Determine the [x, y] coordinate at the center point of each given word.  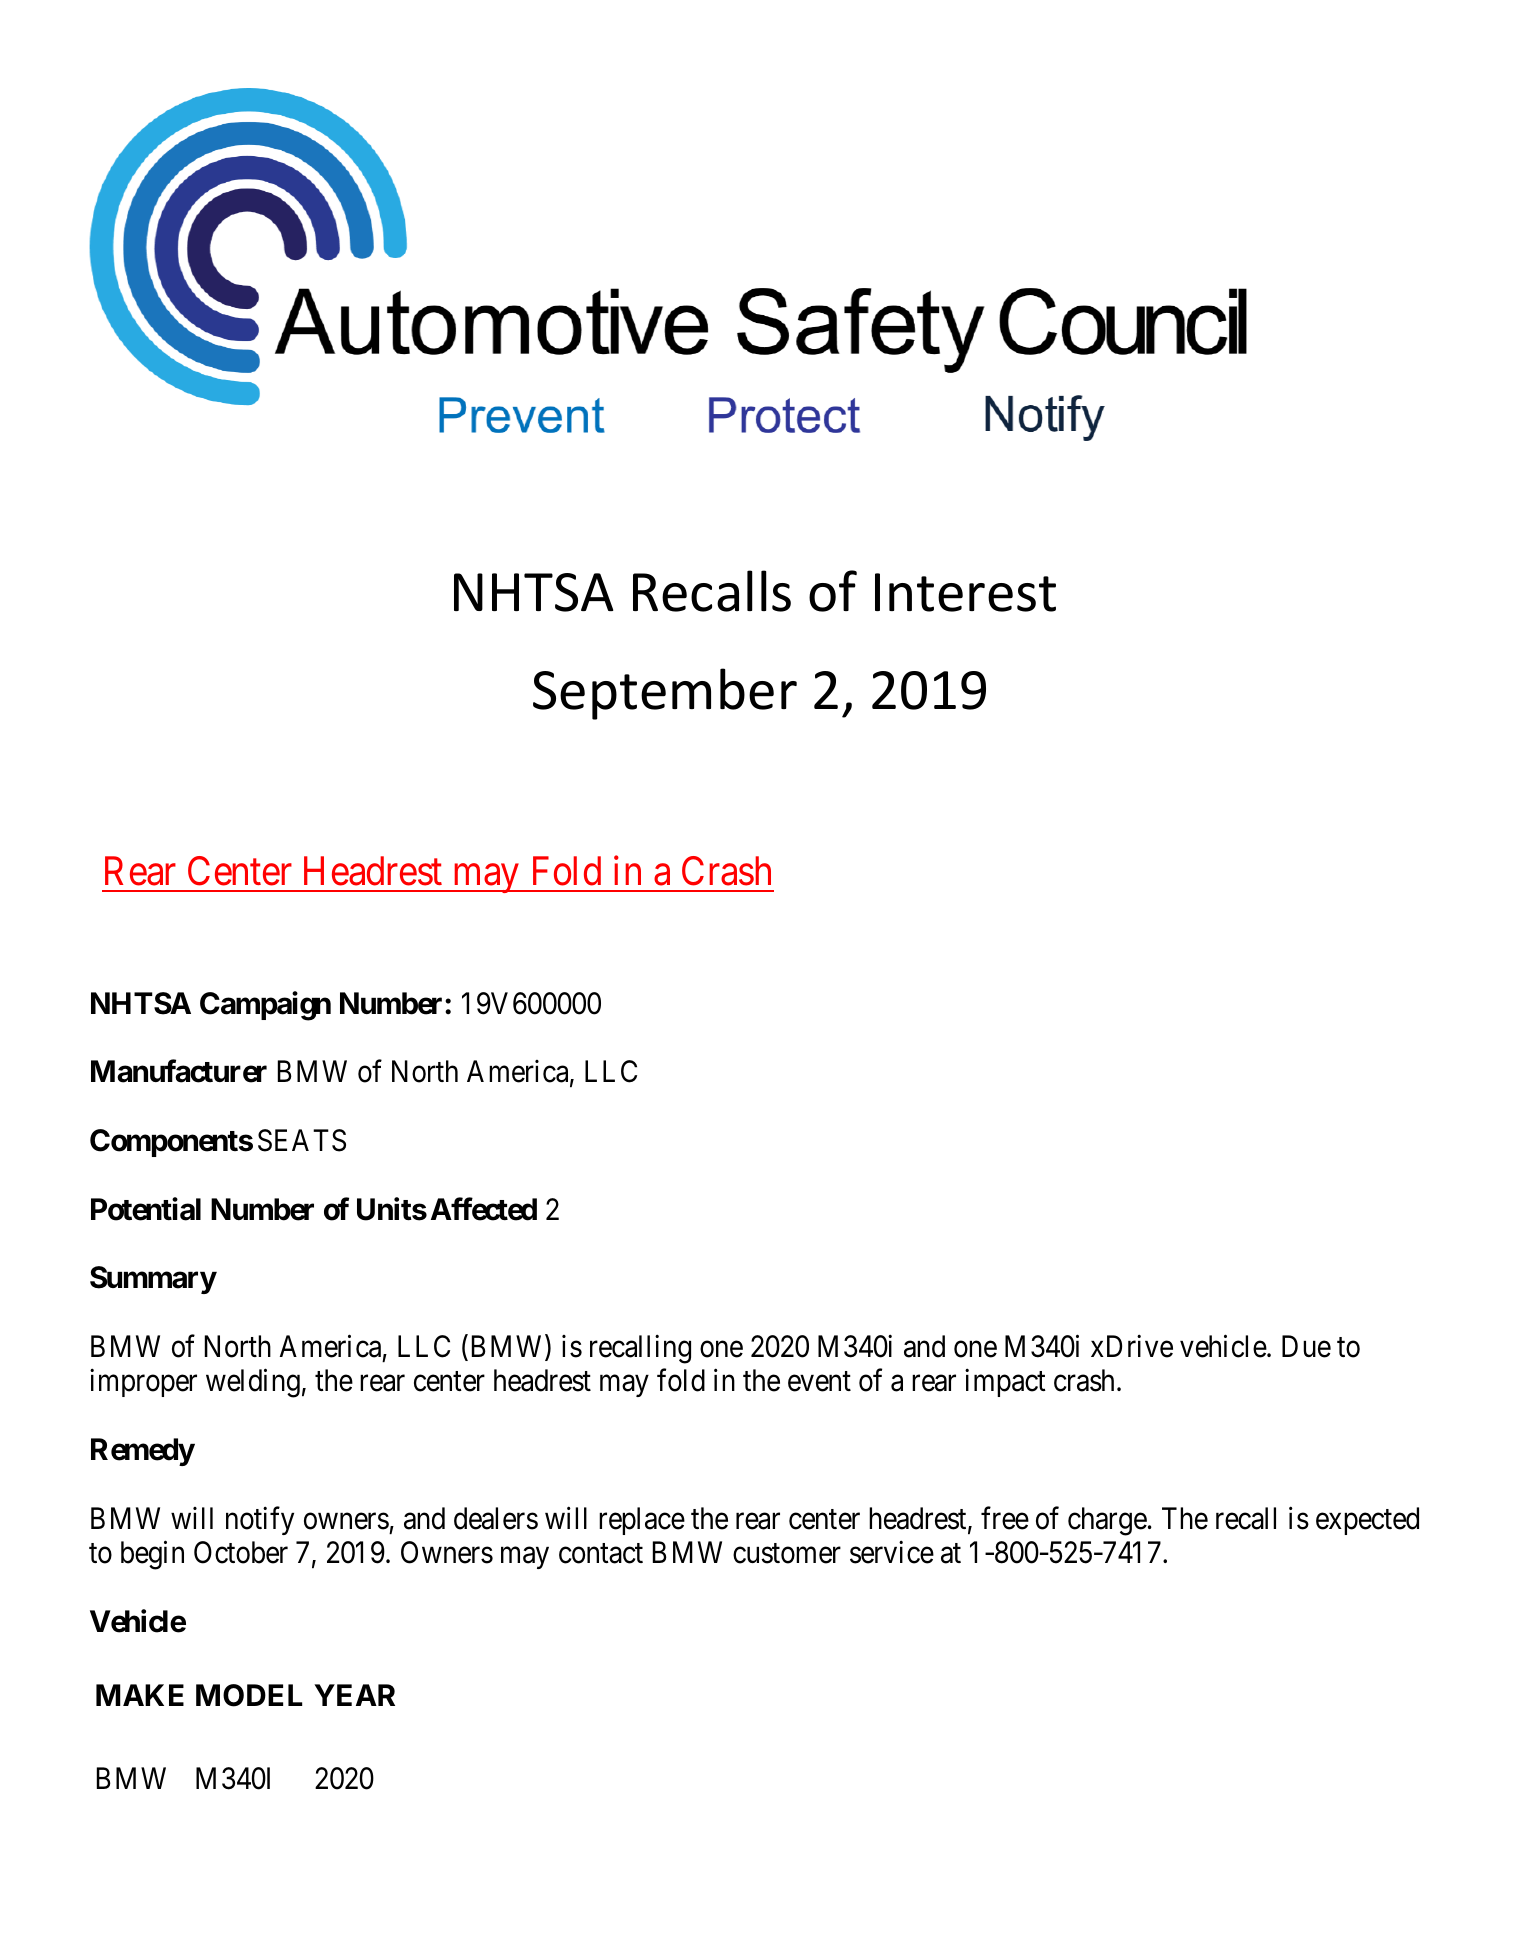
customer [787, 1554]
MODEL [249, 1695]
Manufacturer [179, 1071]
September [665, 694]
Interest [965, 592]
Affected [484, 1209]
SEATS [302, 1140]
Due [1306, 1347]
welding [253, 1383]
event [819, 1382]
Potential [146, 1209]
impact [1005, 1383]
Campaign [265, 1006]
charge [1107, 1521]
